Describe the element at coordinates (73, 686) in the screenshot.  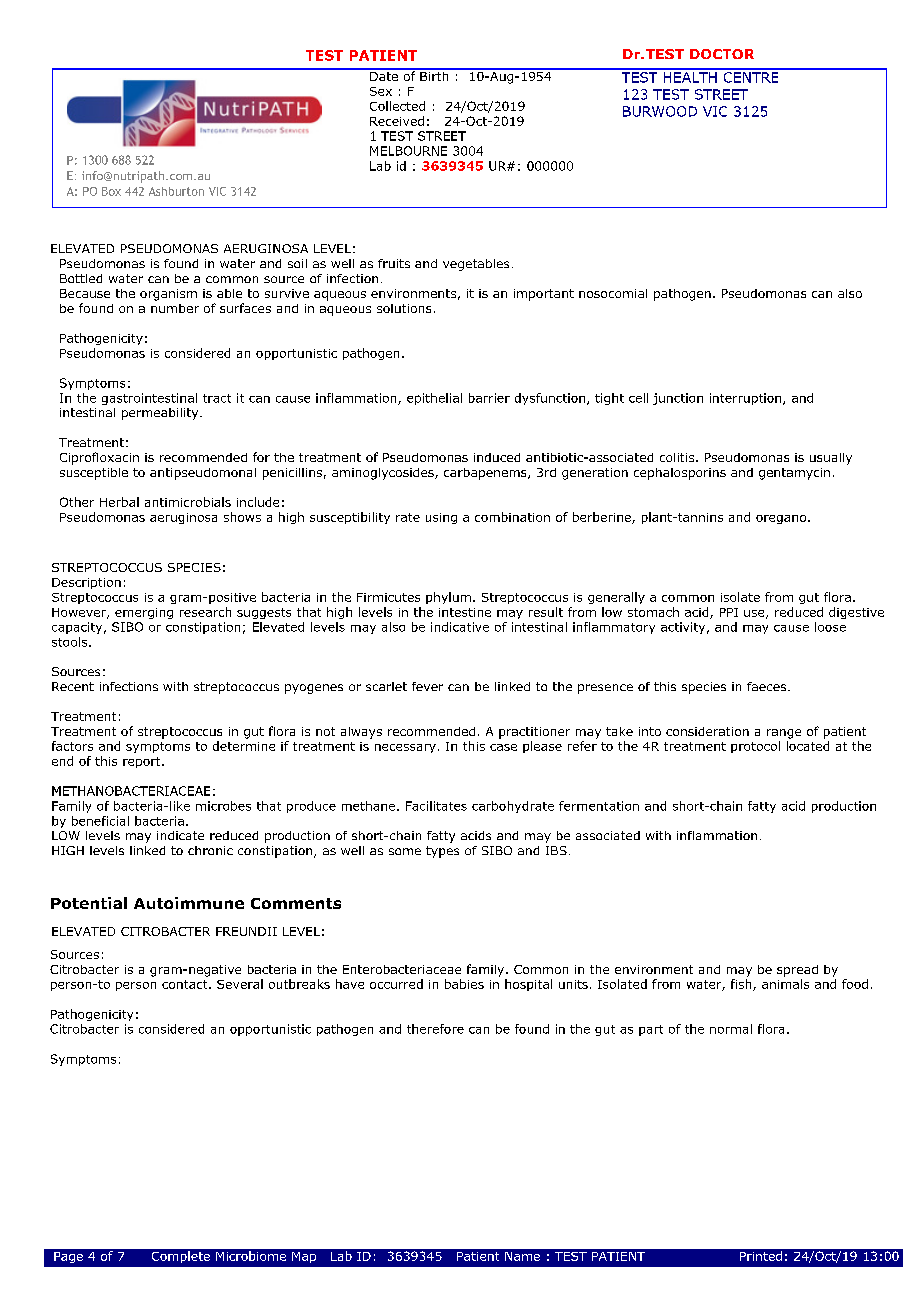
I see `Recent` at that location.
